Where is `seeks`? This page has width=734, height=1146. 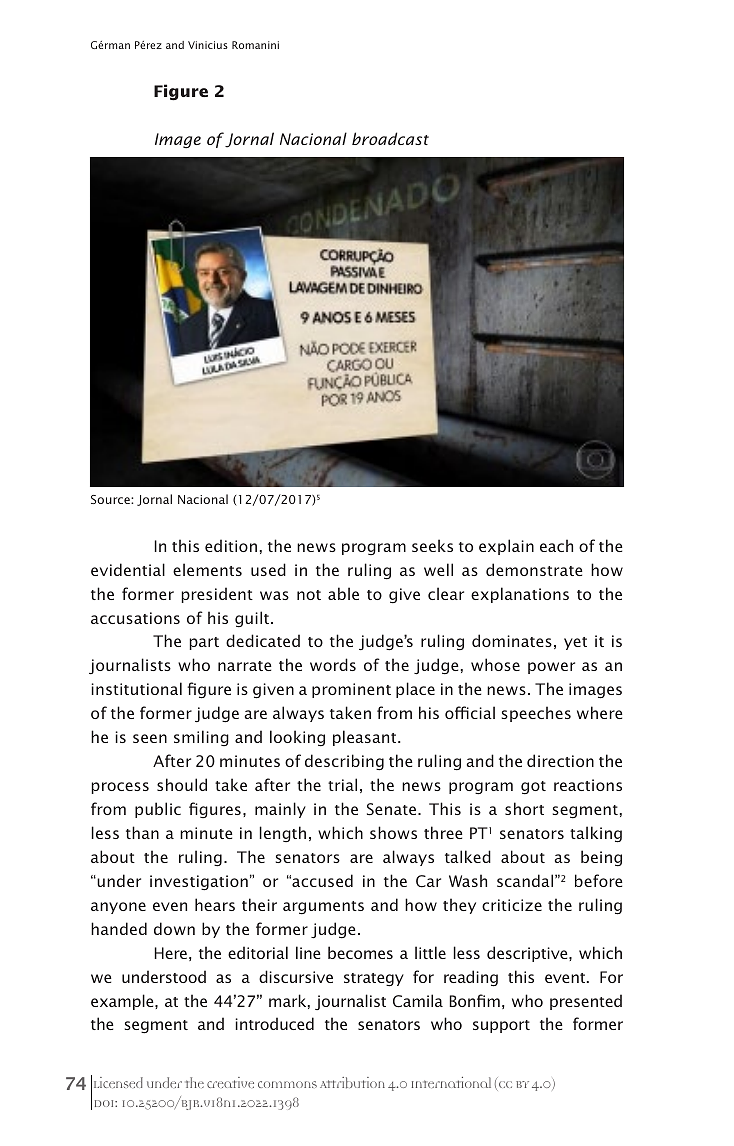
seeks is located at coordinates (432, 545).
